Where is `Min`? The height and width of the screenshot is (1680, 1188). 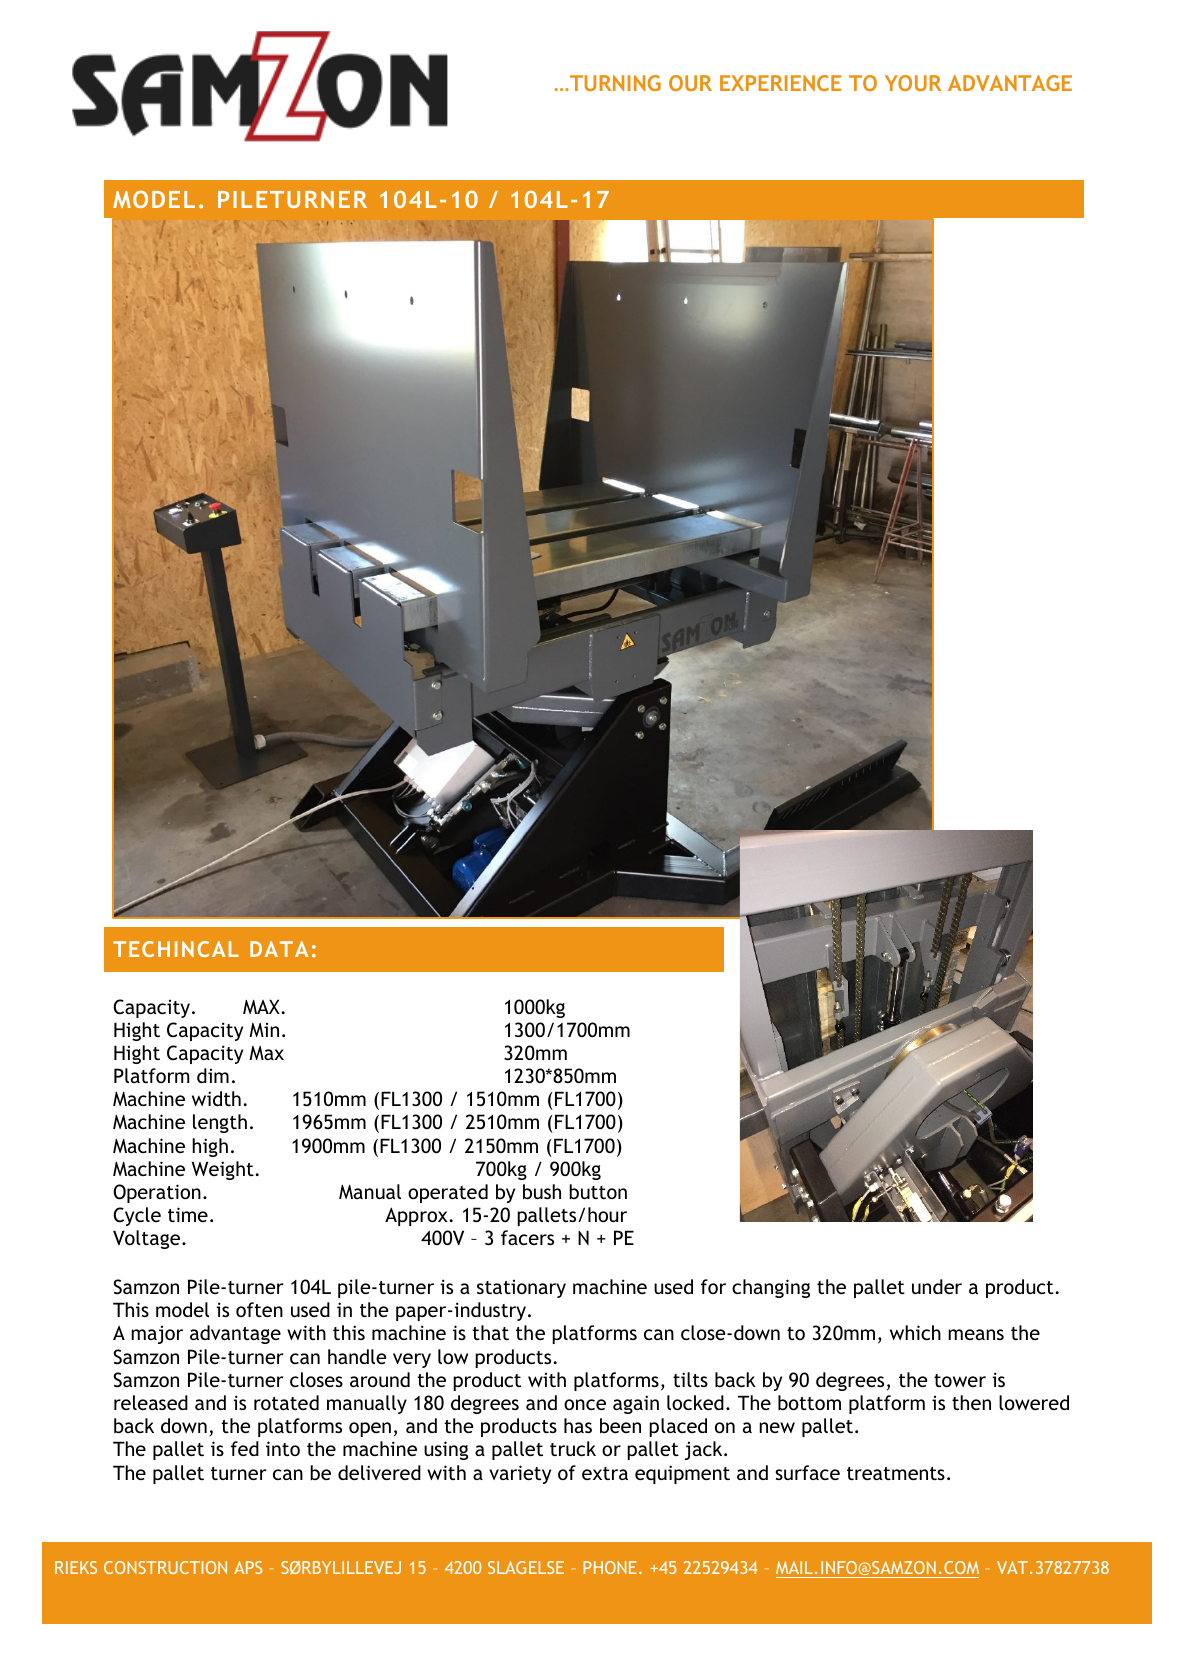
Min is located at coordinates (264, 1030).
